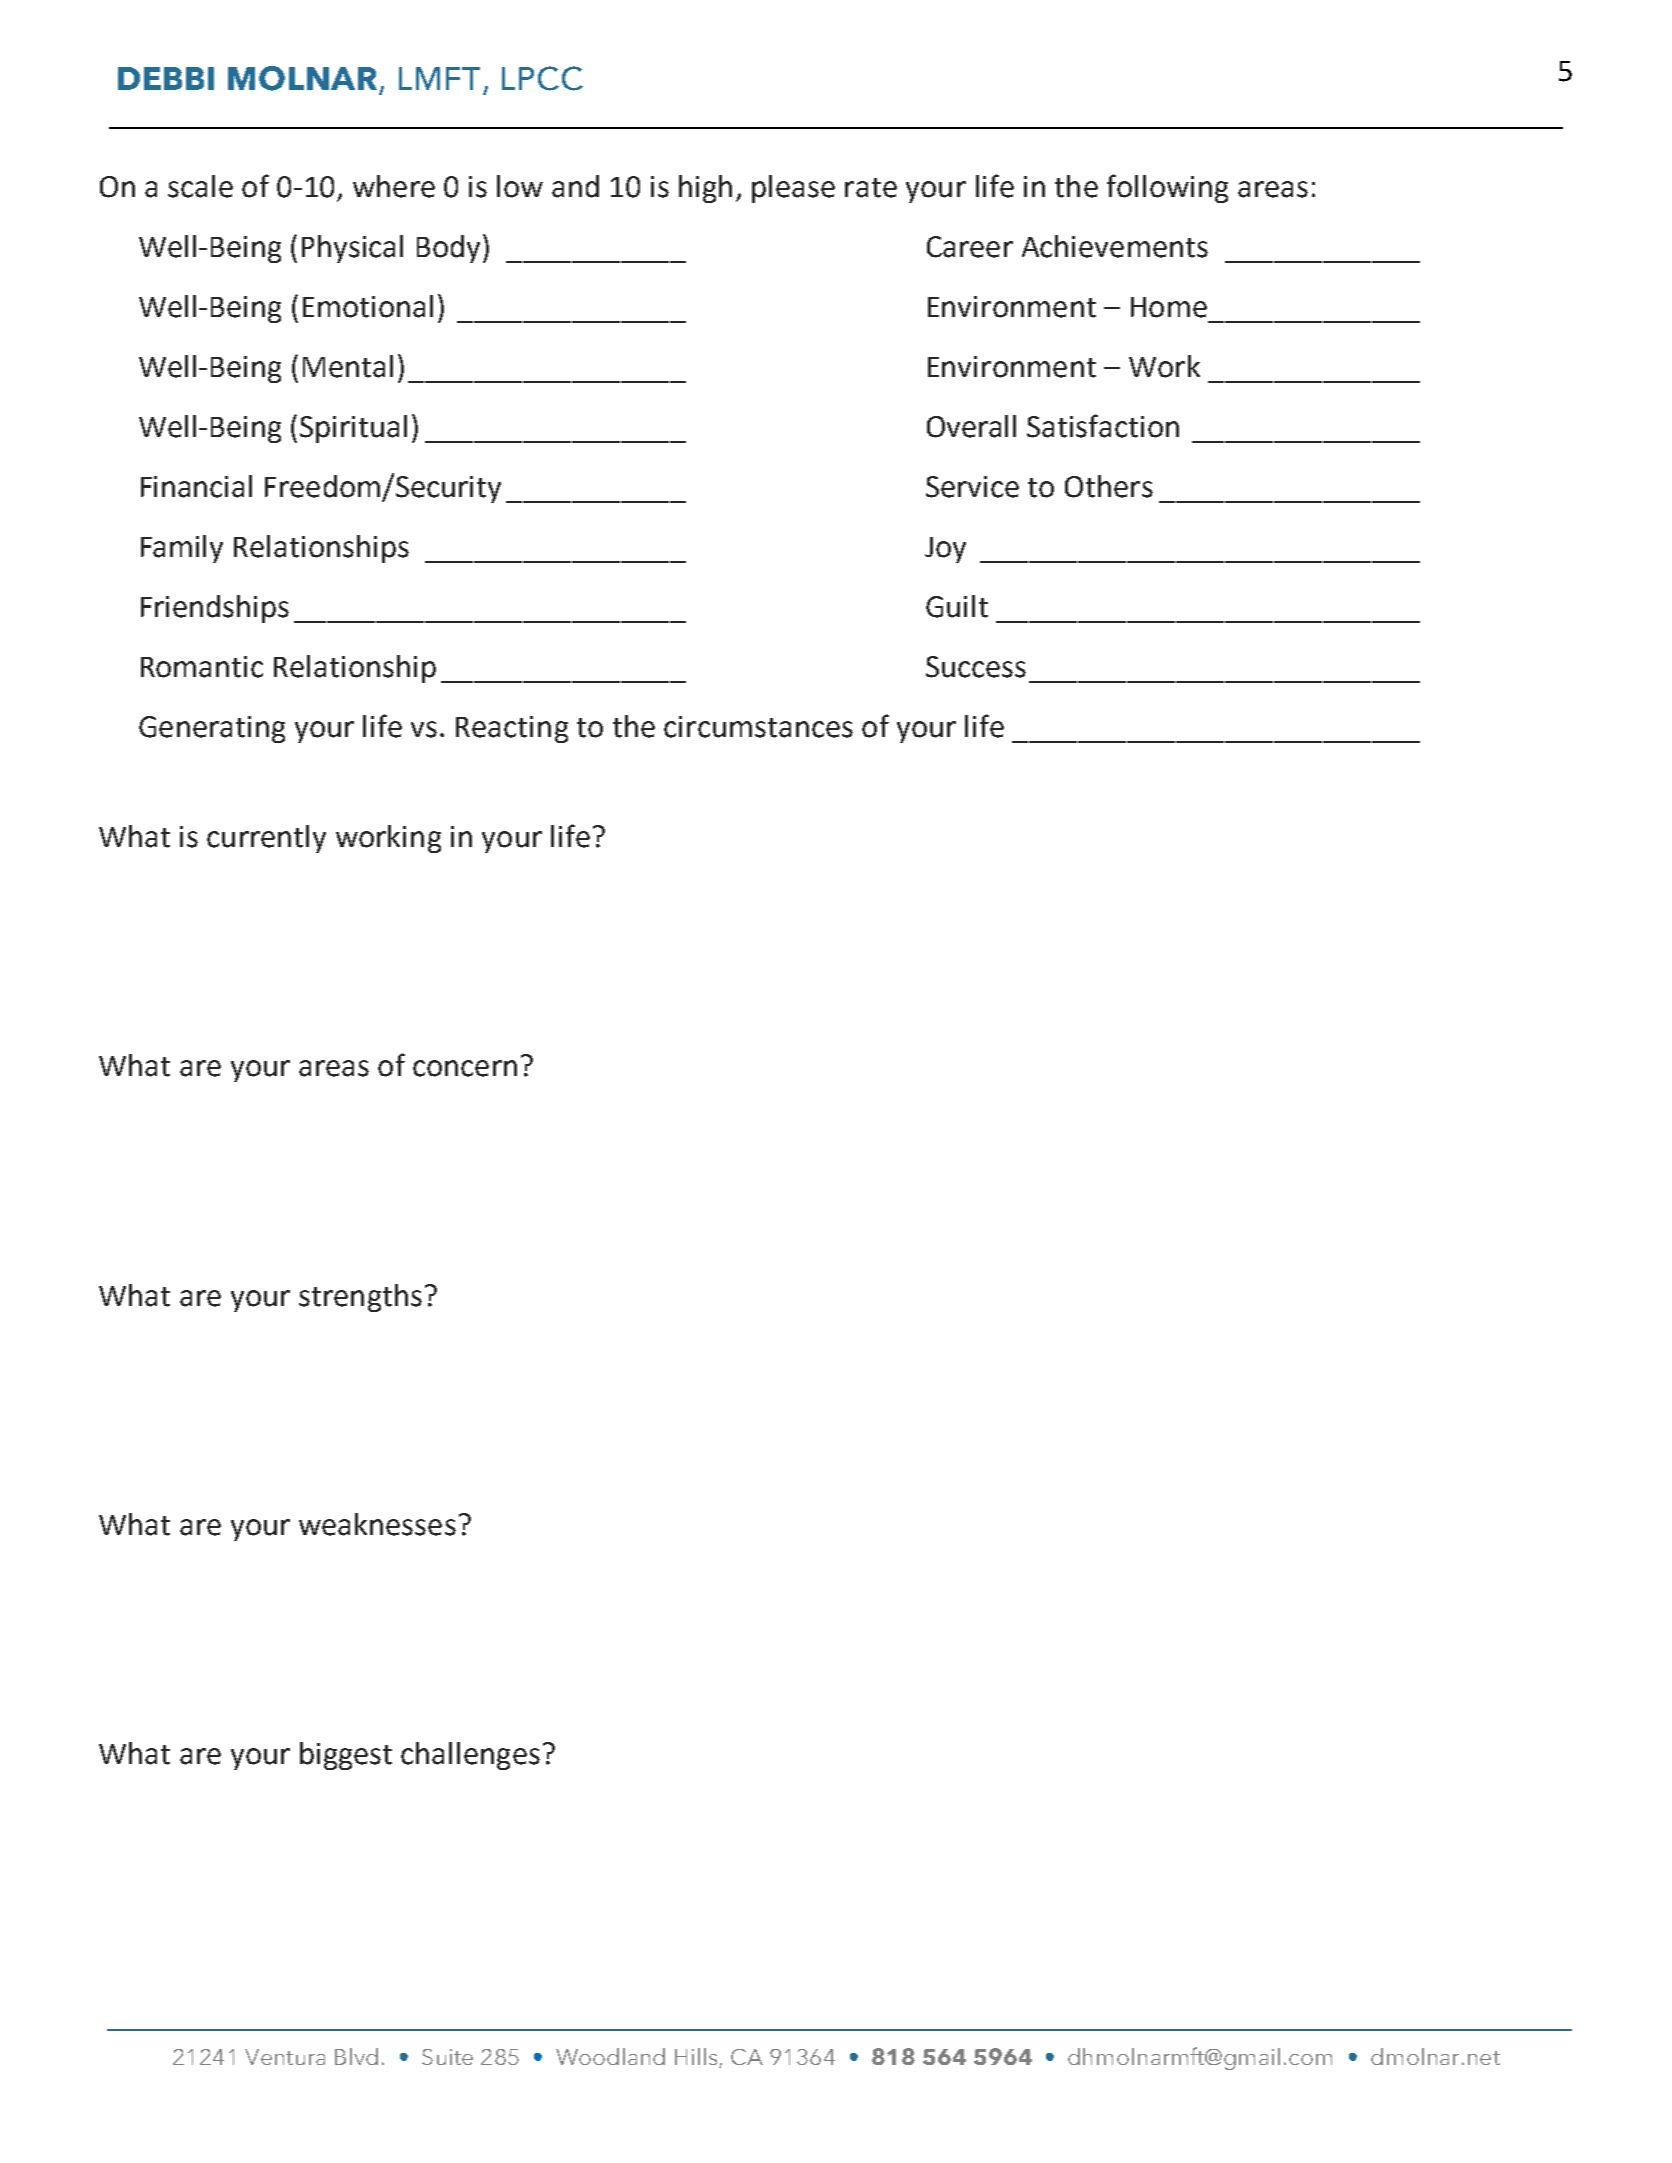 The width and height of the screenshot is (1672, 2163). Describe the element at coordinates (610, 2056) in the screenshot. I see `Woodland` at that location.
